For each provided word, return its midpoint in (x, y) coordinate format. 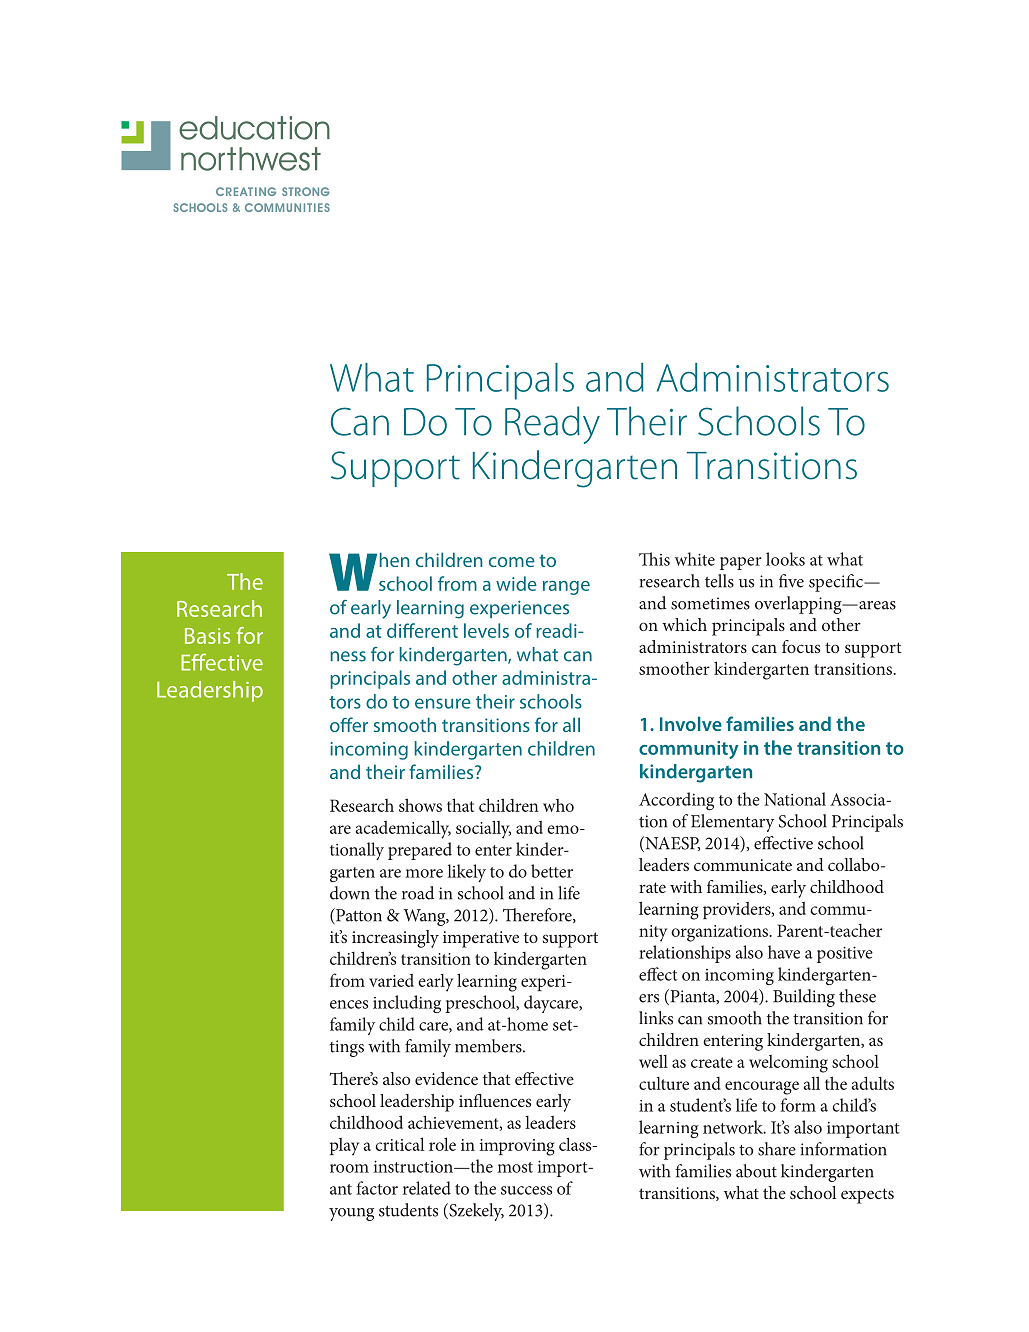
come (512, 562)
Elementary (732, 823)
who (558, 805)
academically (403, 829)
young (351, 1214)
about (756, 1171)
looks (785, 559)
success (526, 1190)
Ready (552, 425)
